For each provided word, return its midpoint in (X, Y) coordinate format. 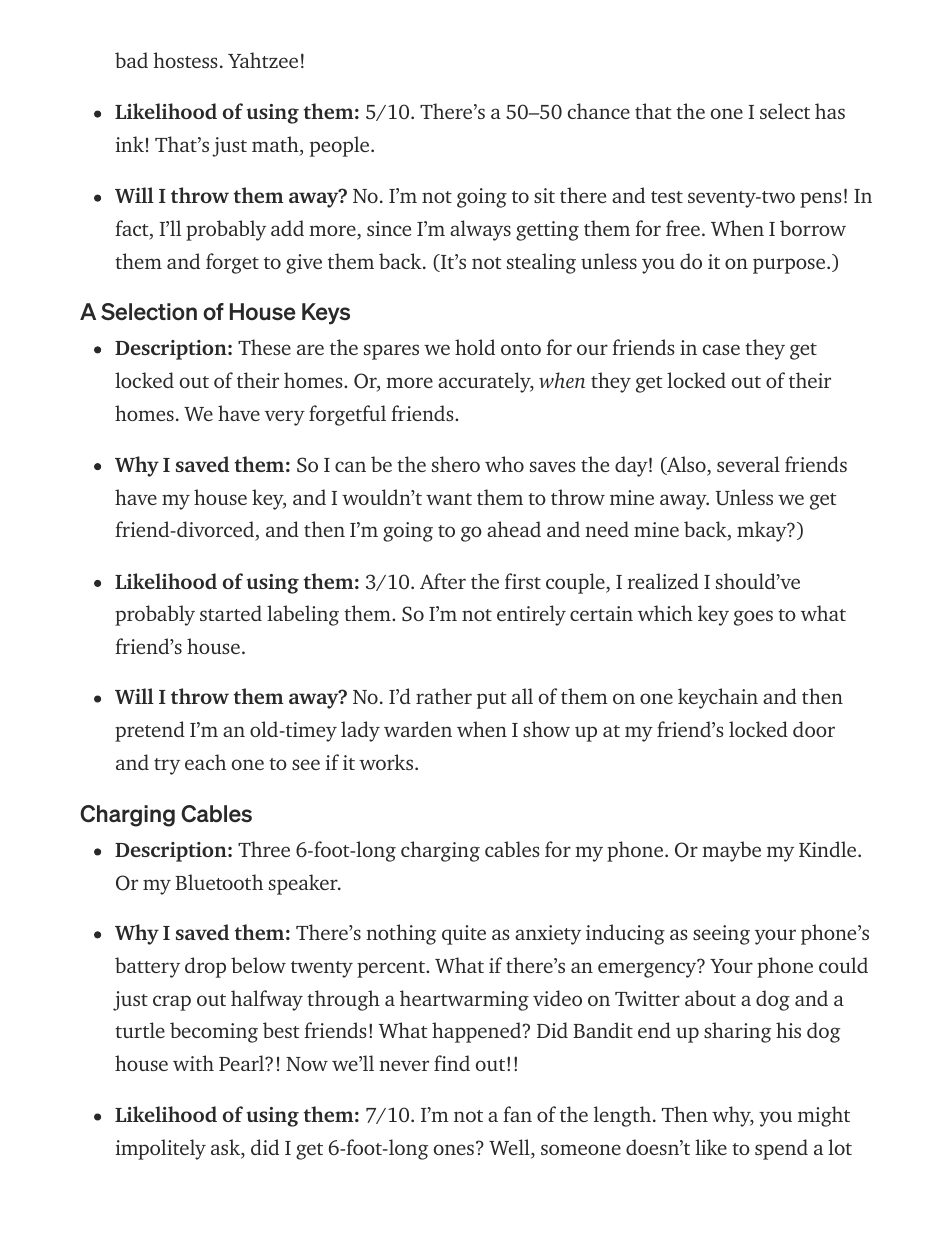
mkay (763, 531)
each (205, 762)
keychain (718, 698)
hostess (185, 60)
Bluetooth (219, 882)
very (284, 418)
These (264, 347)
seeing (721, 935)
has (830, 111)
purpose (789, 266)
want (449, 499)
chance (599, 111)
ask (227, 1148)
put (492, 700)
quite (464, 935)
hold (475, 347)
